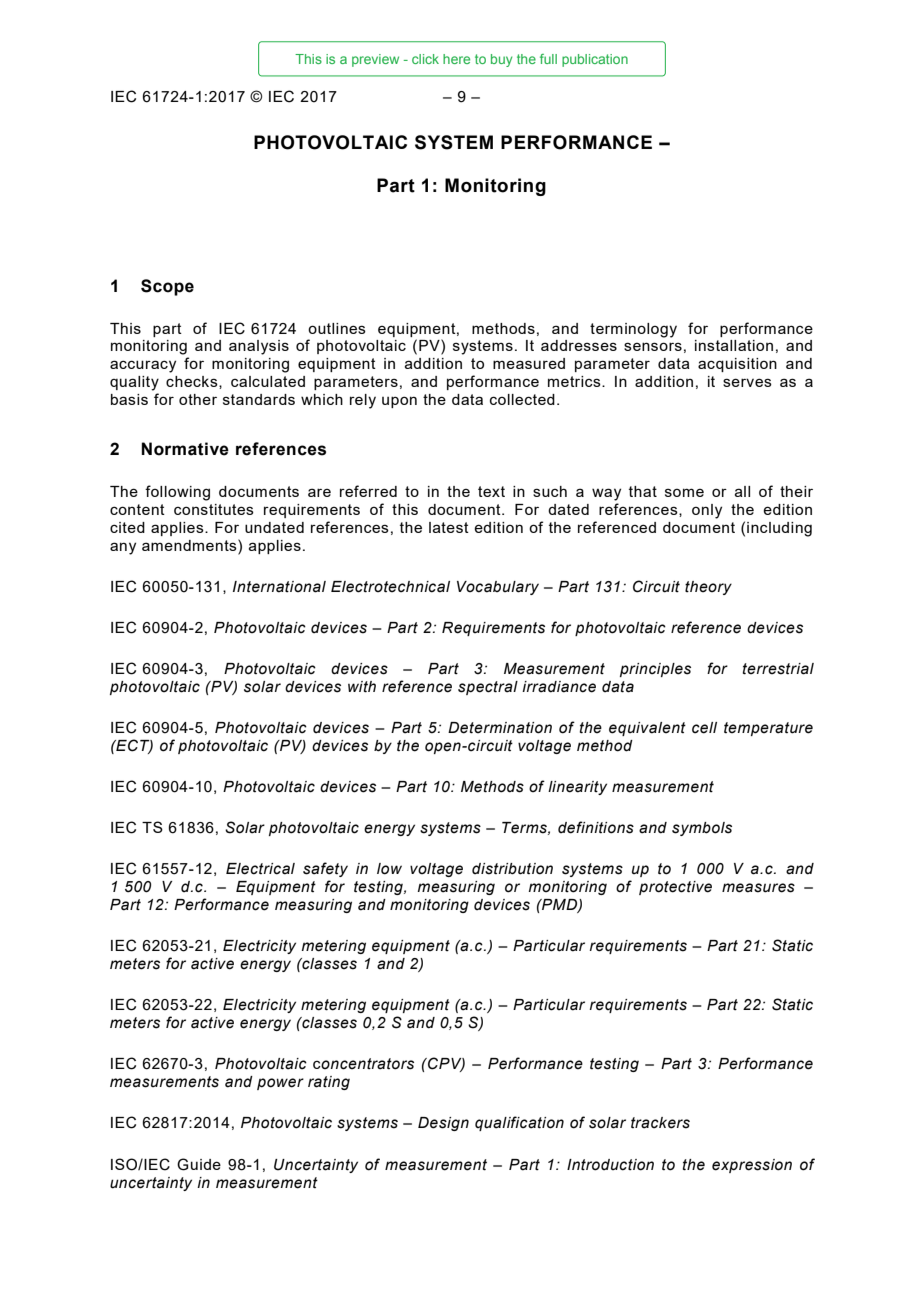 This image has width=924, height=1308. What do you see at coordinates (500, 728) in the image?
I see `Determination` at bounding box center [500, 728].
